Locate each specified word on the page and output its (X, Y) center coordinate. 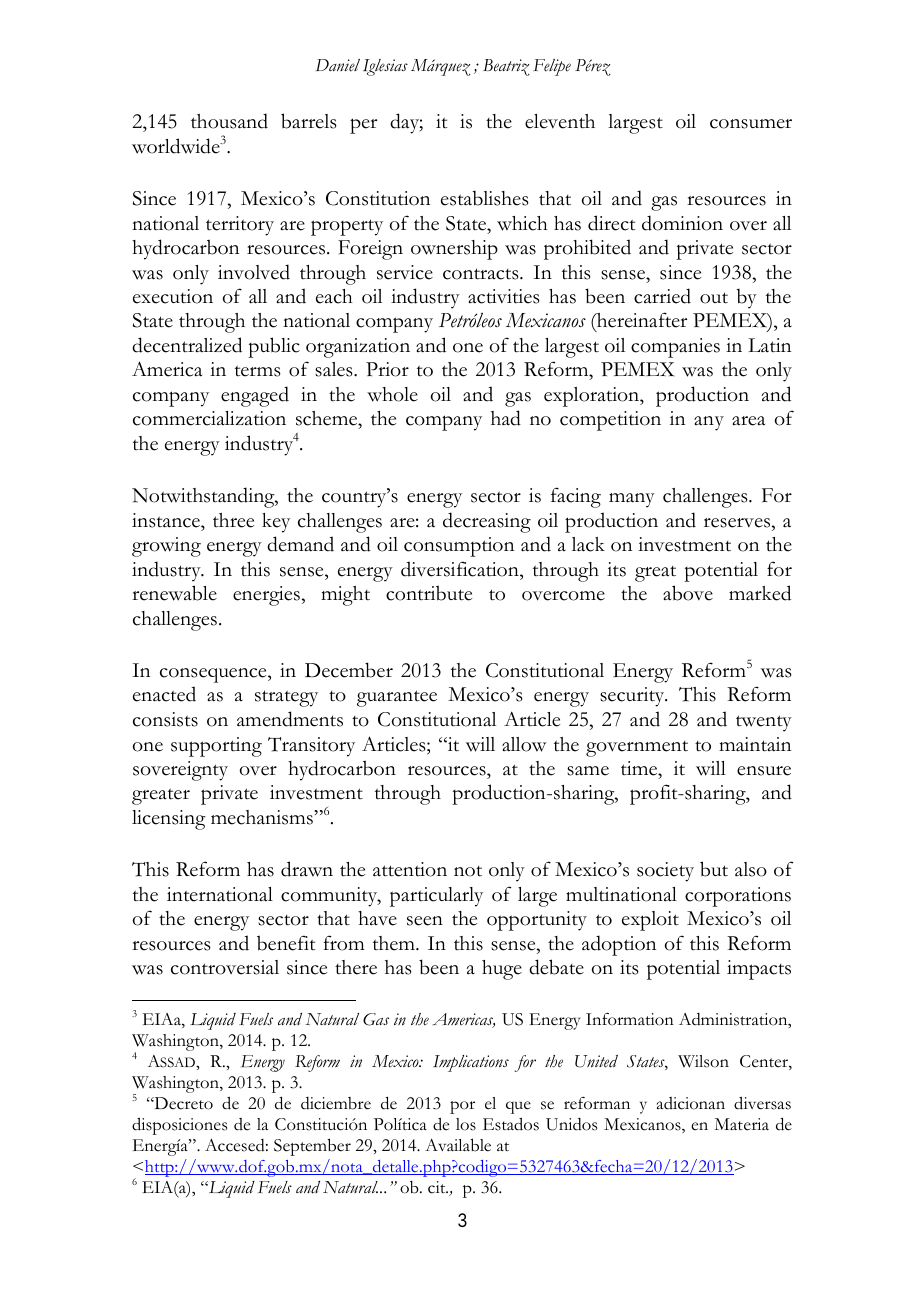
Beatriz (506, 67)
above (688, 593)
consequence (214, 675)
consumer (751, 124)
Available (458, 1145)
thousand (229, 121)
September (312, 1147)
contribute (429, 593)
